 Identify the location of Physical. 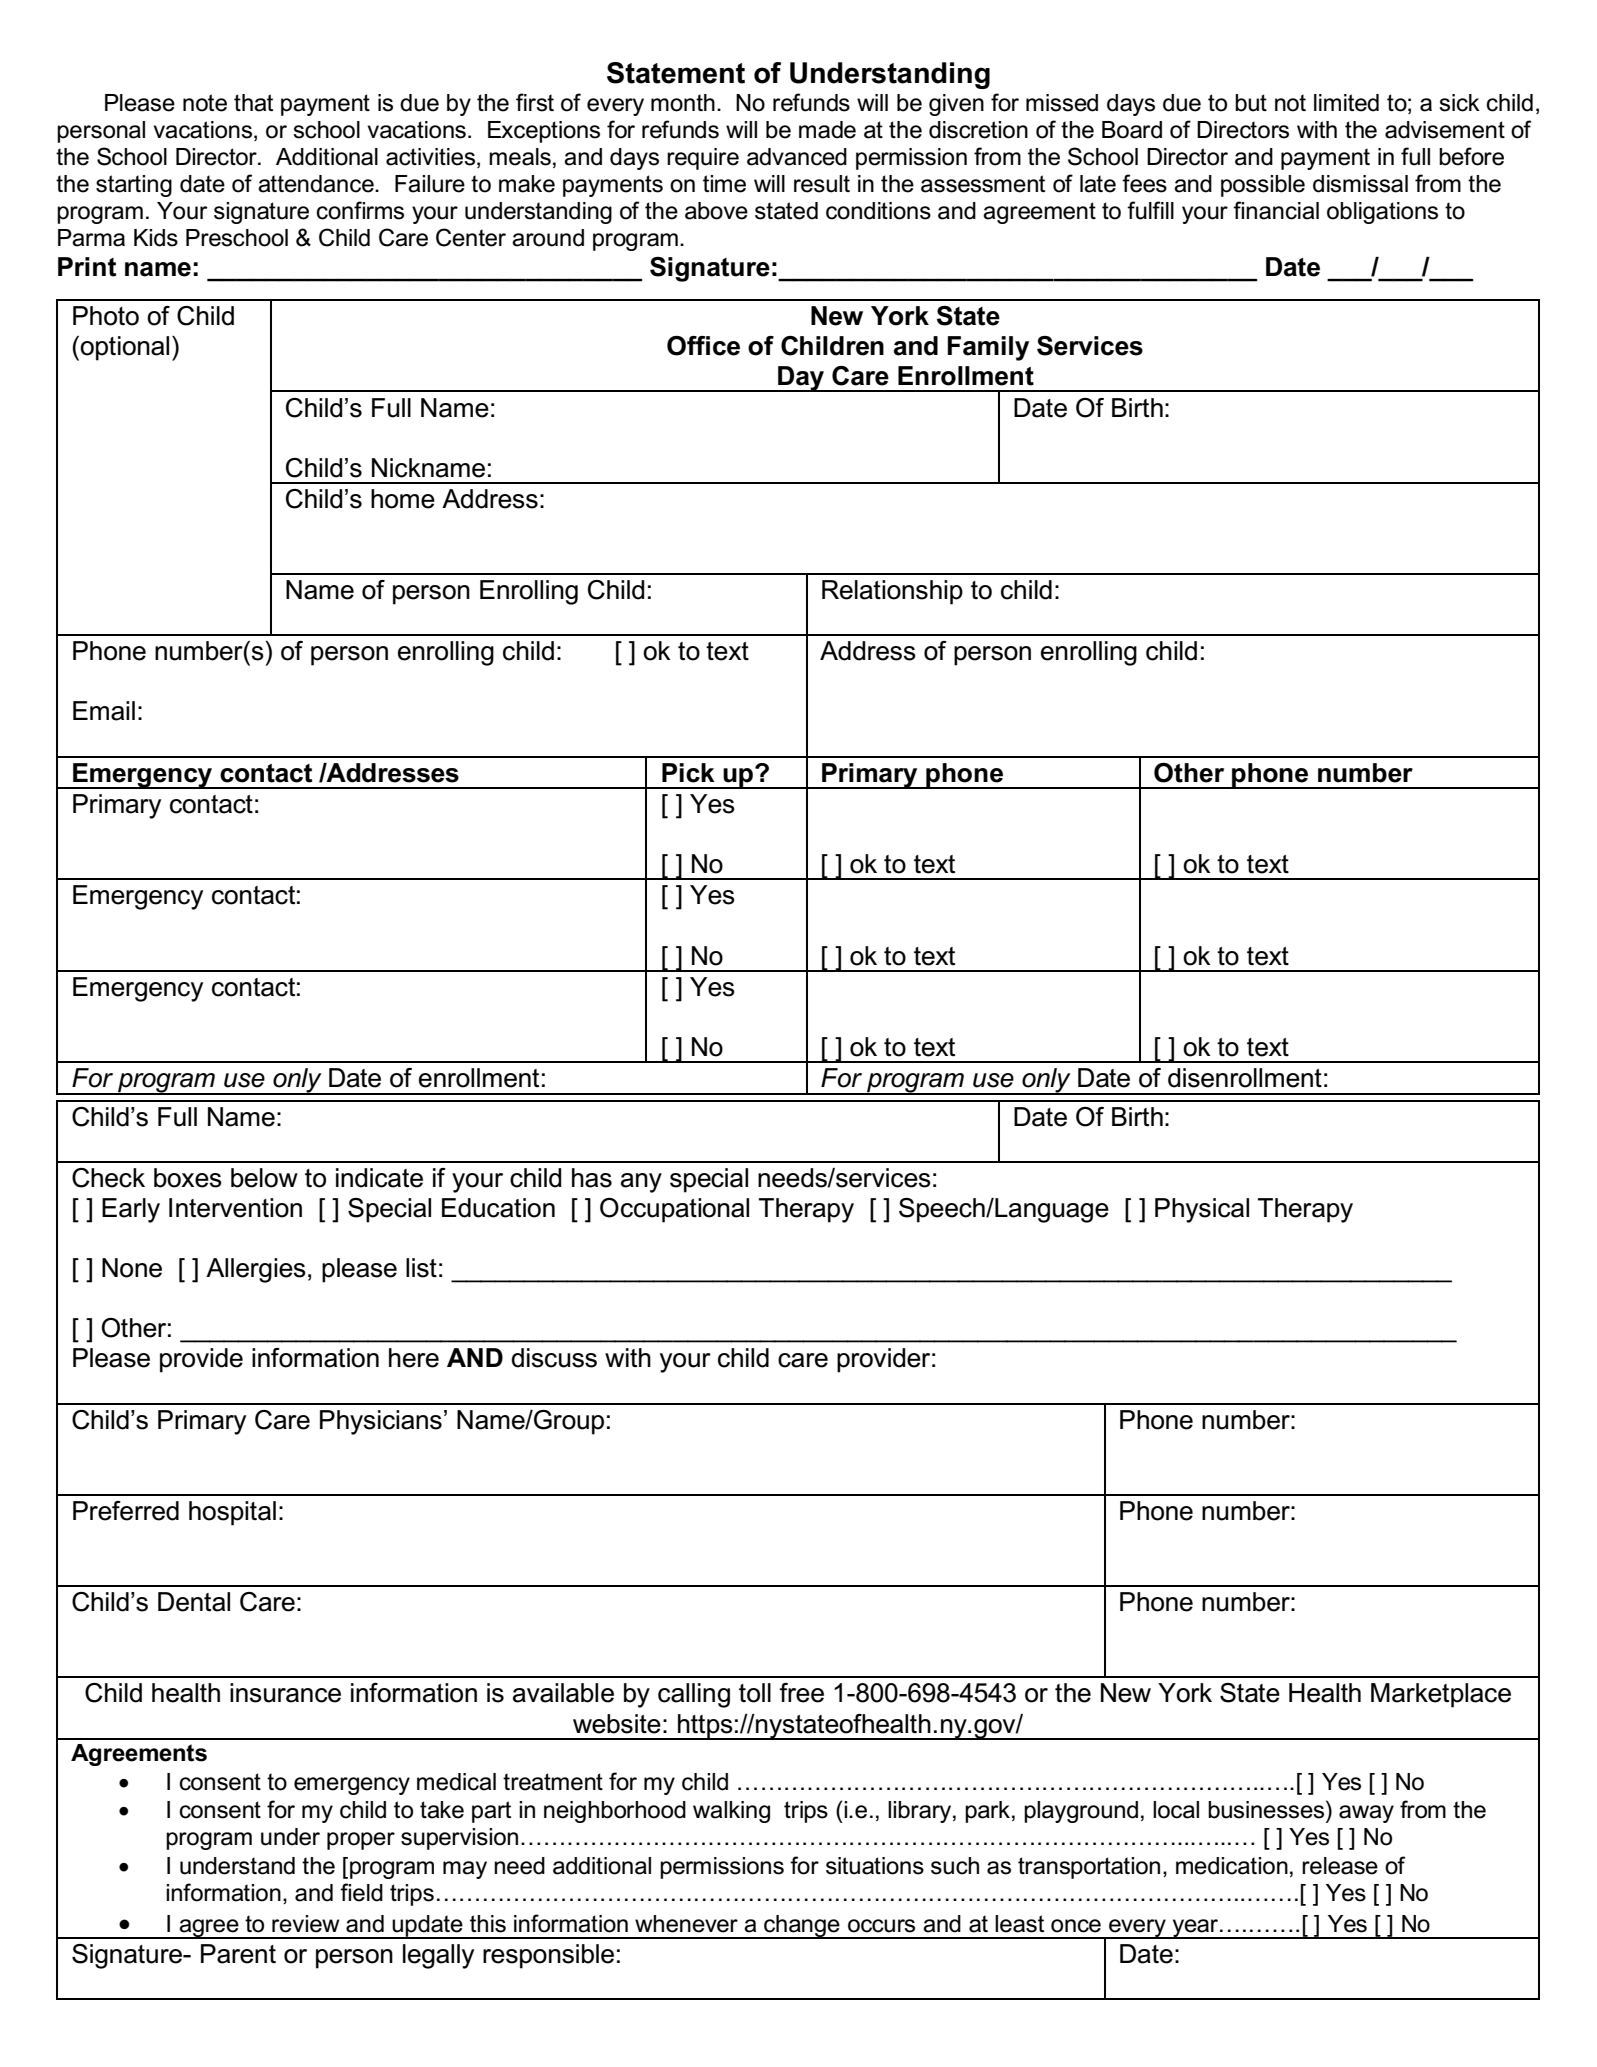
(1202, 1210).
